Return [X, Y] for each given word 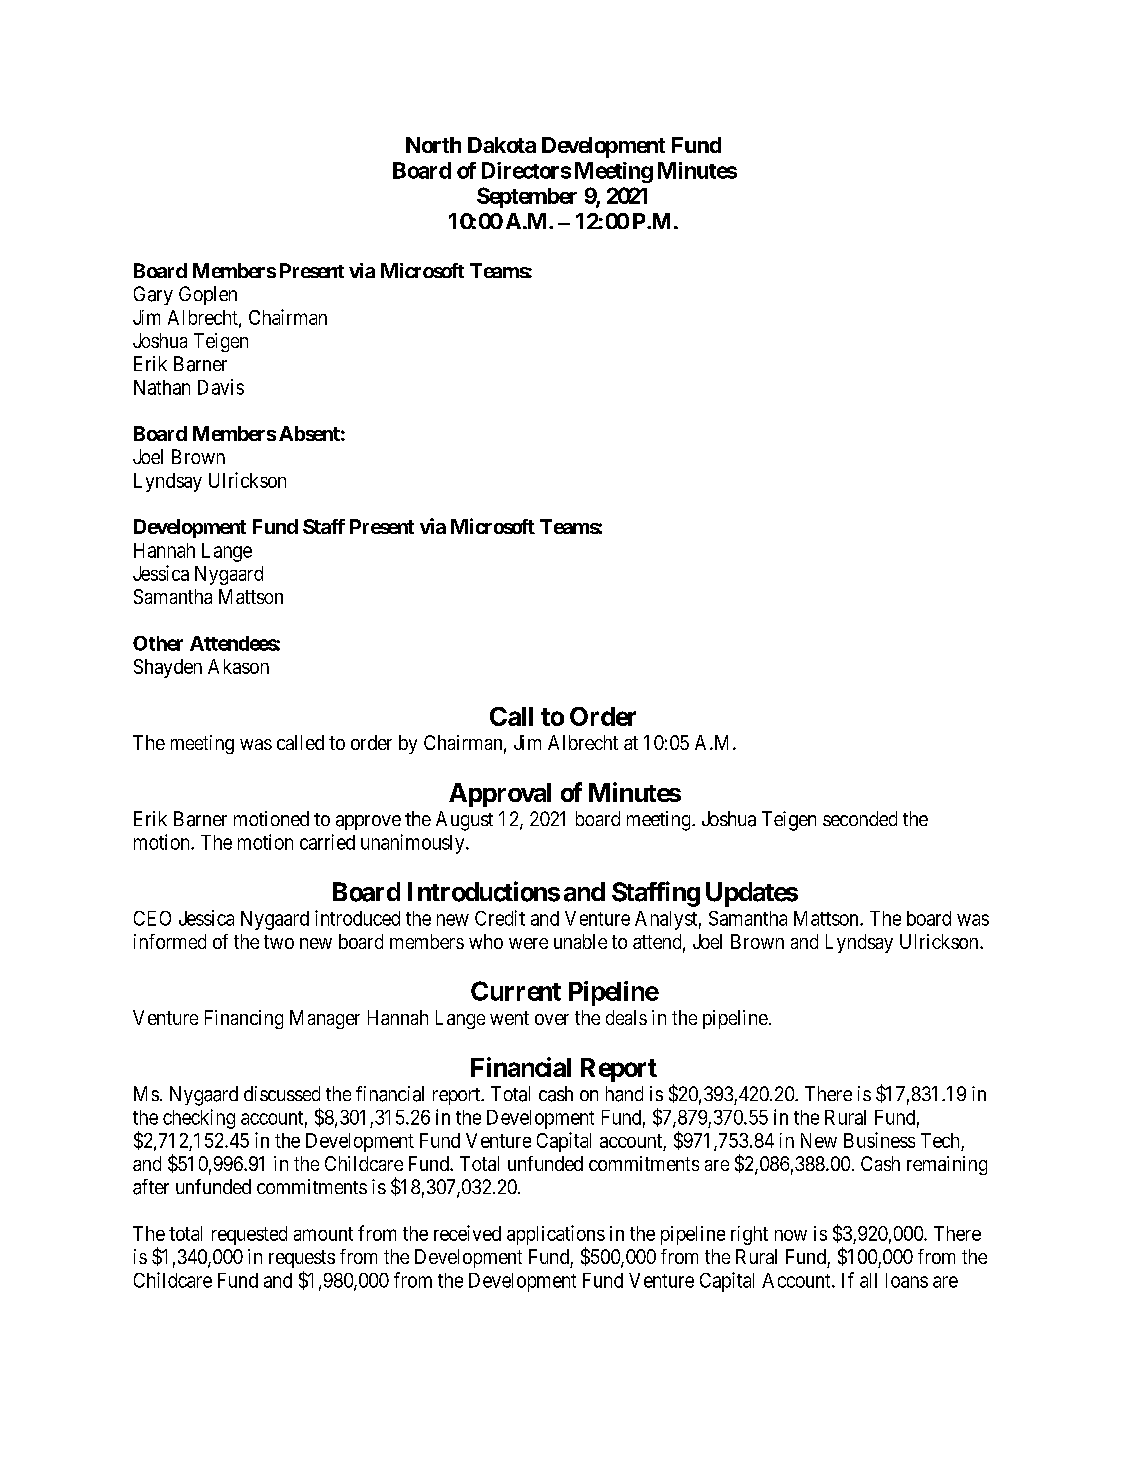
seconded [860, 818]
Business [879, 1140]
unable [580, 941]
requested [249, 1235]
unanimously [414, 844]
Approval [500, 795]
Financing [244, 1019]
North [433, 145]
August [464, 821]
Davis [221, 387]
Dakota [502, 145]
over [552, 1019]
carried [327, 842]
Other [158, 643]
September [527, 197]
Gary [153, 295]
